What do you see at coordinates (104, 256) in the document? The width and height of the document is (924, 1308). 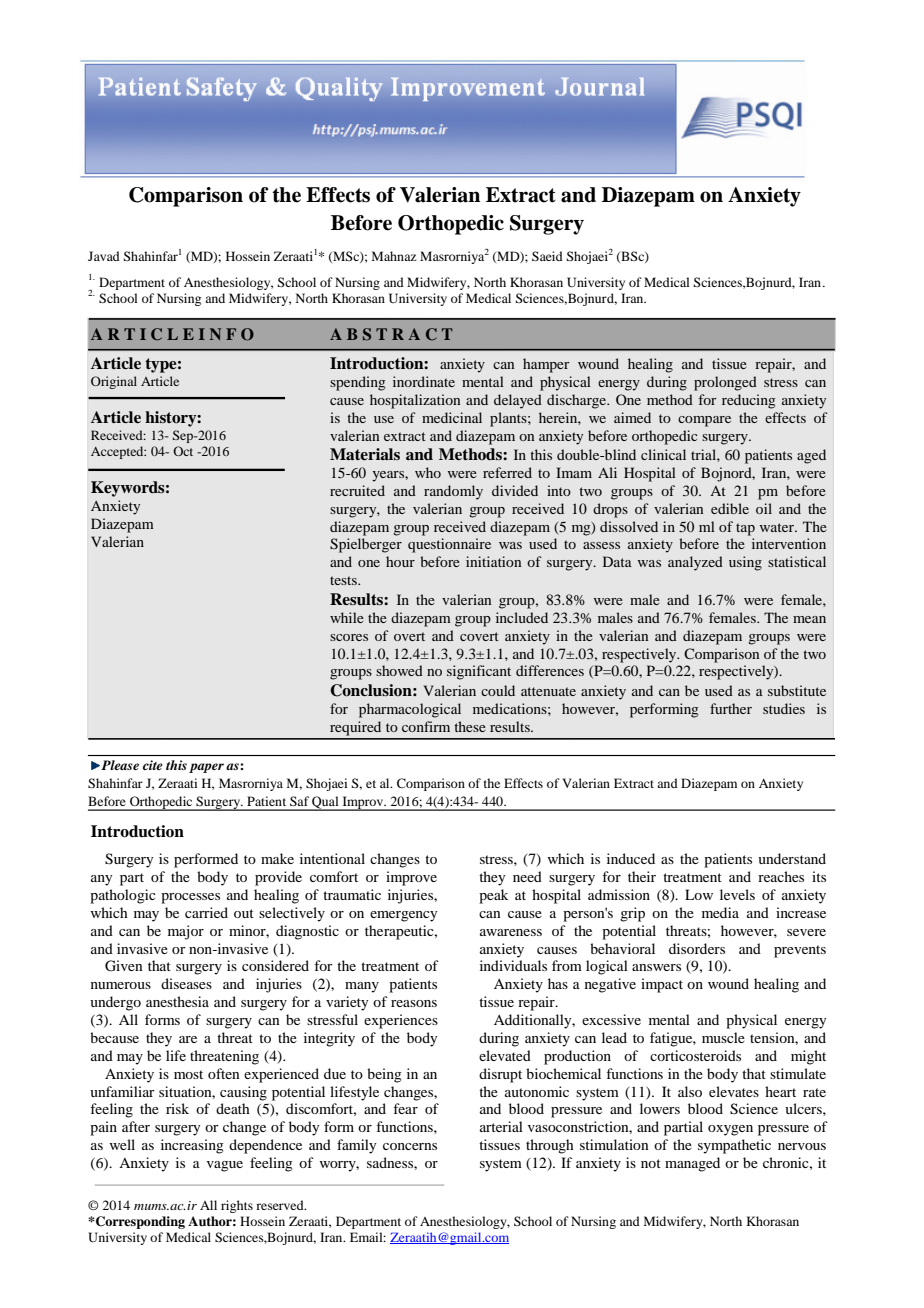 I see `Javad` at bounding box center [104, 256].
